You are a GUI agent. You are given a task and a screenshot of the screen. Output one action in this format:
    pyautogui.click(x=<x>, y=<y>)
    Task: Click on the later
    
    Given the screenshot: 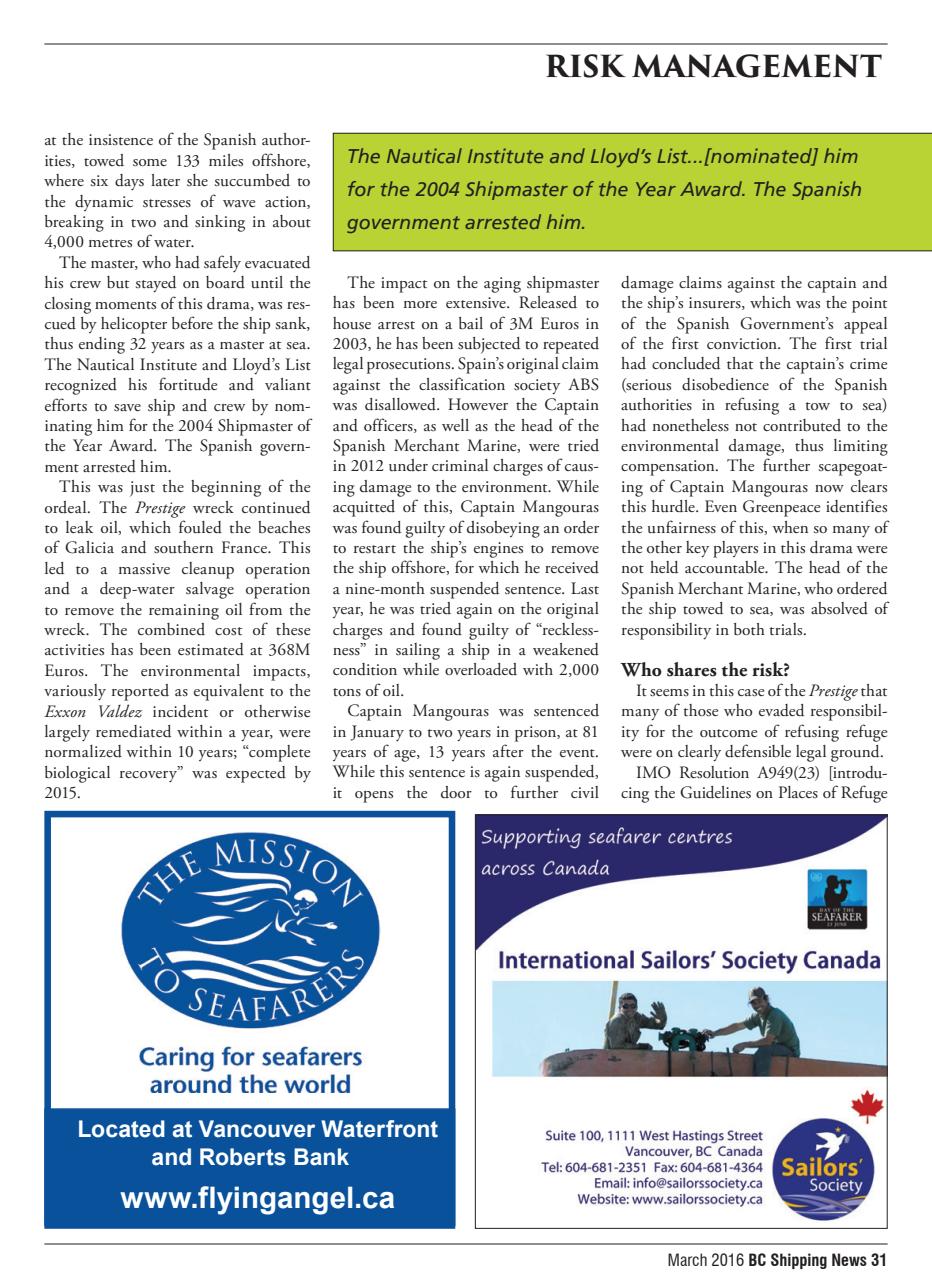 What is the action you would take?
    pyautogui.click(x=165, y=180)
